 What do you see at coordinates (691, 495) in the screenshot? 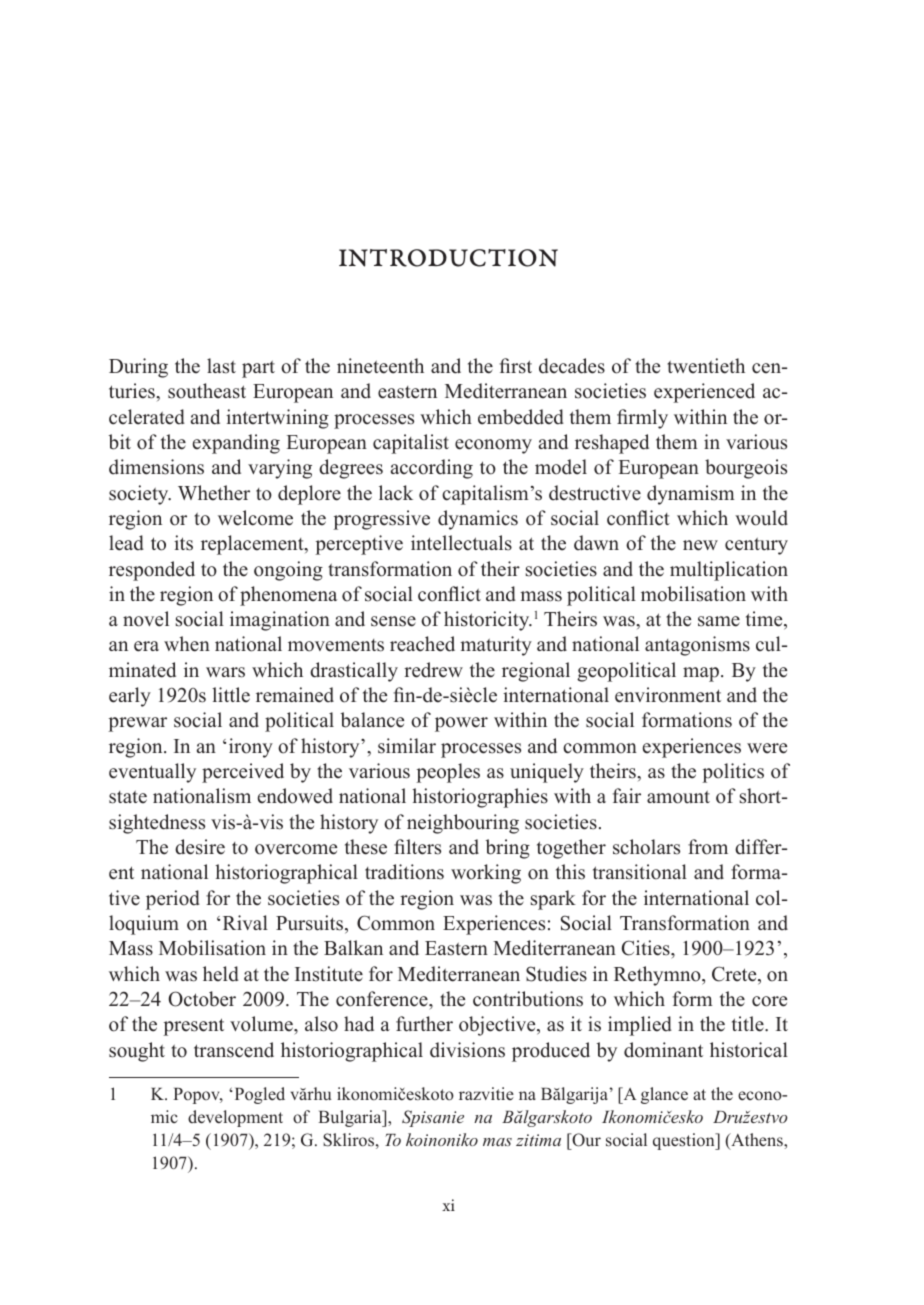
I see `dynamism` at bounding box center [691, 495].
